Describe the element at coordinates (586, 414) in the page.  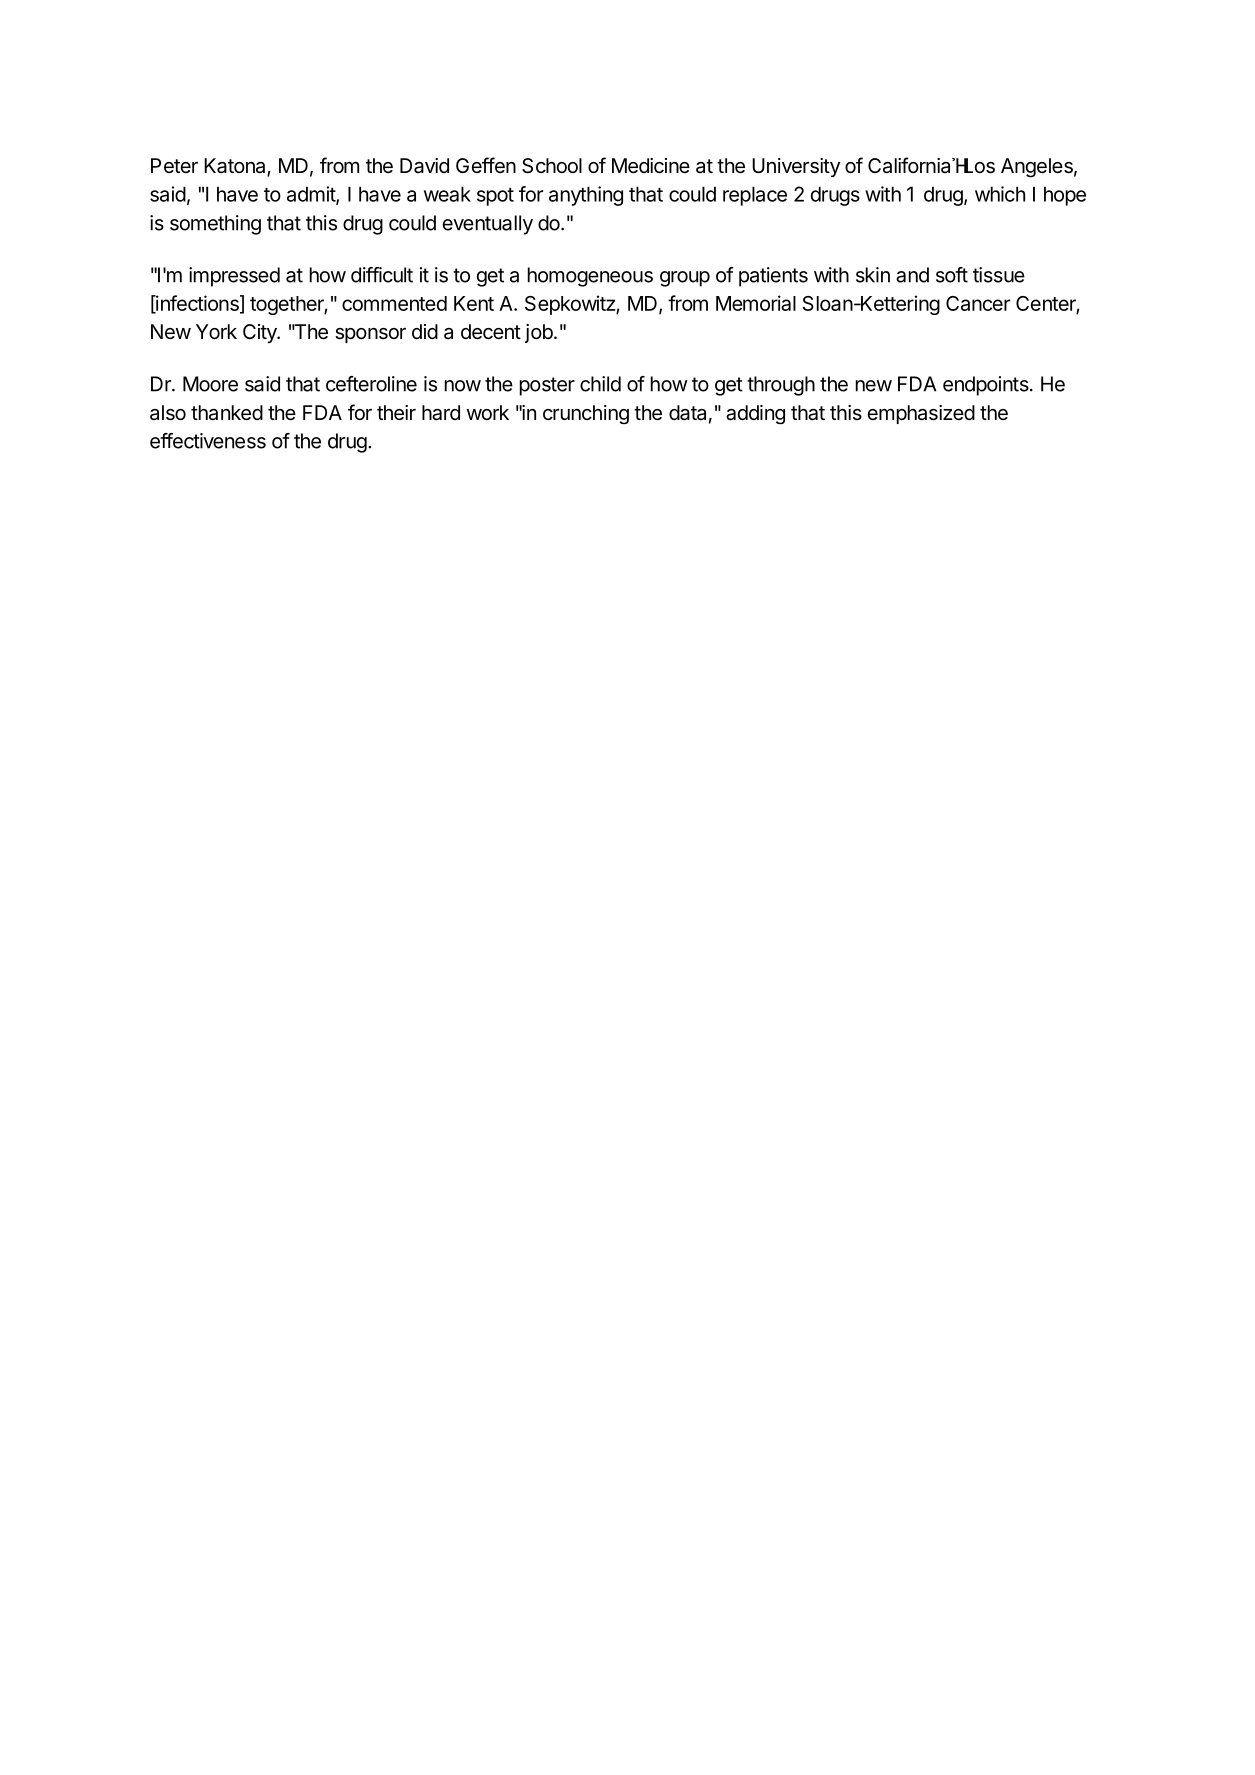
I see `crunching` at that location.
